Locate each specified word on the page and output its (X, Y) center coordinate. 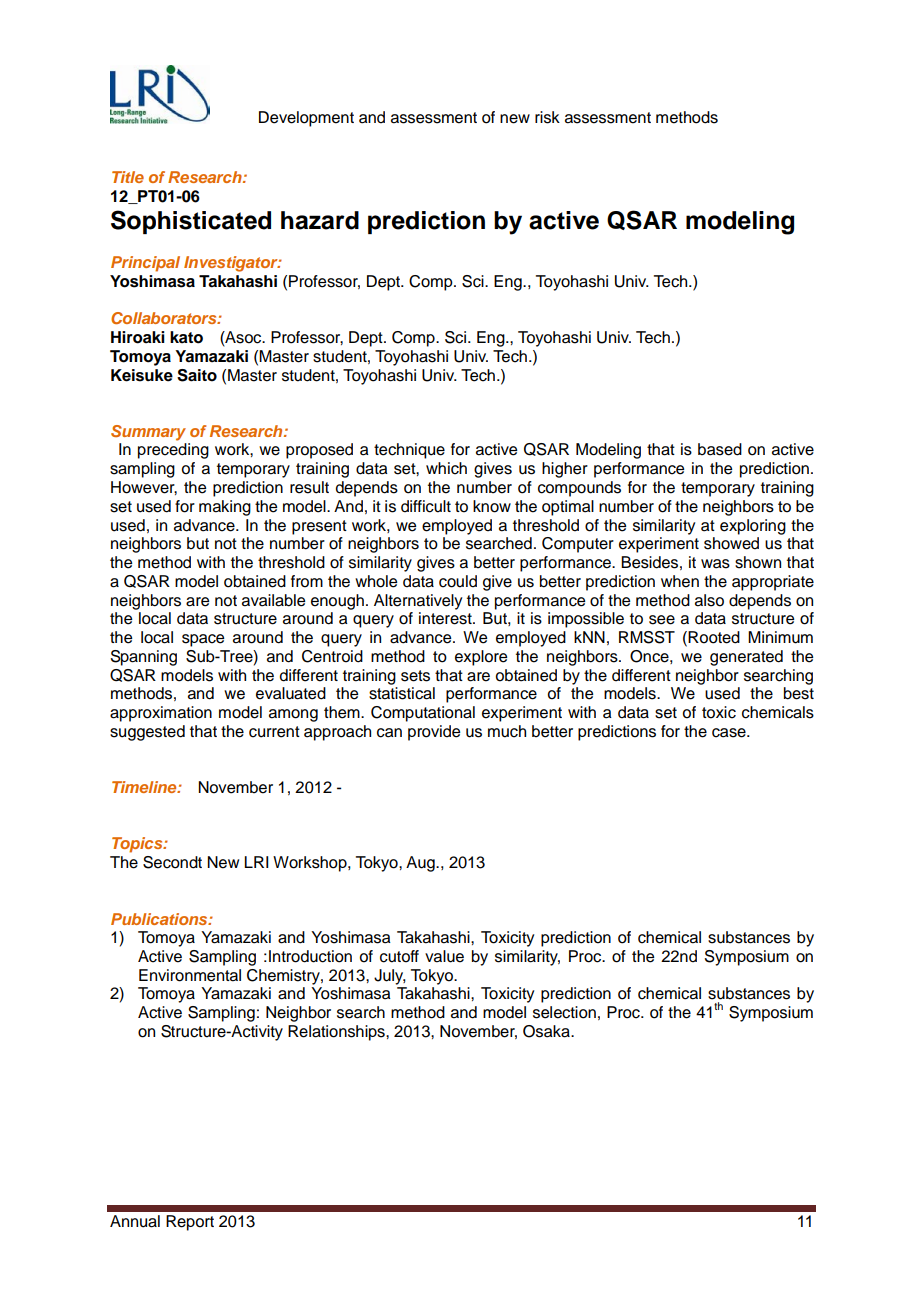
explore (481, 658)
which (446, 468)
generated (746, 658)
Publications (160, 919)
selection (564, 1012)
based (720, 449)
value (444, 956)
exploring (753, 527)
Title (128, 177)
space (203, 640)
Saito (197, 375)
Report (190, 1223)
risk (547, 117)
